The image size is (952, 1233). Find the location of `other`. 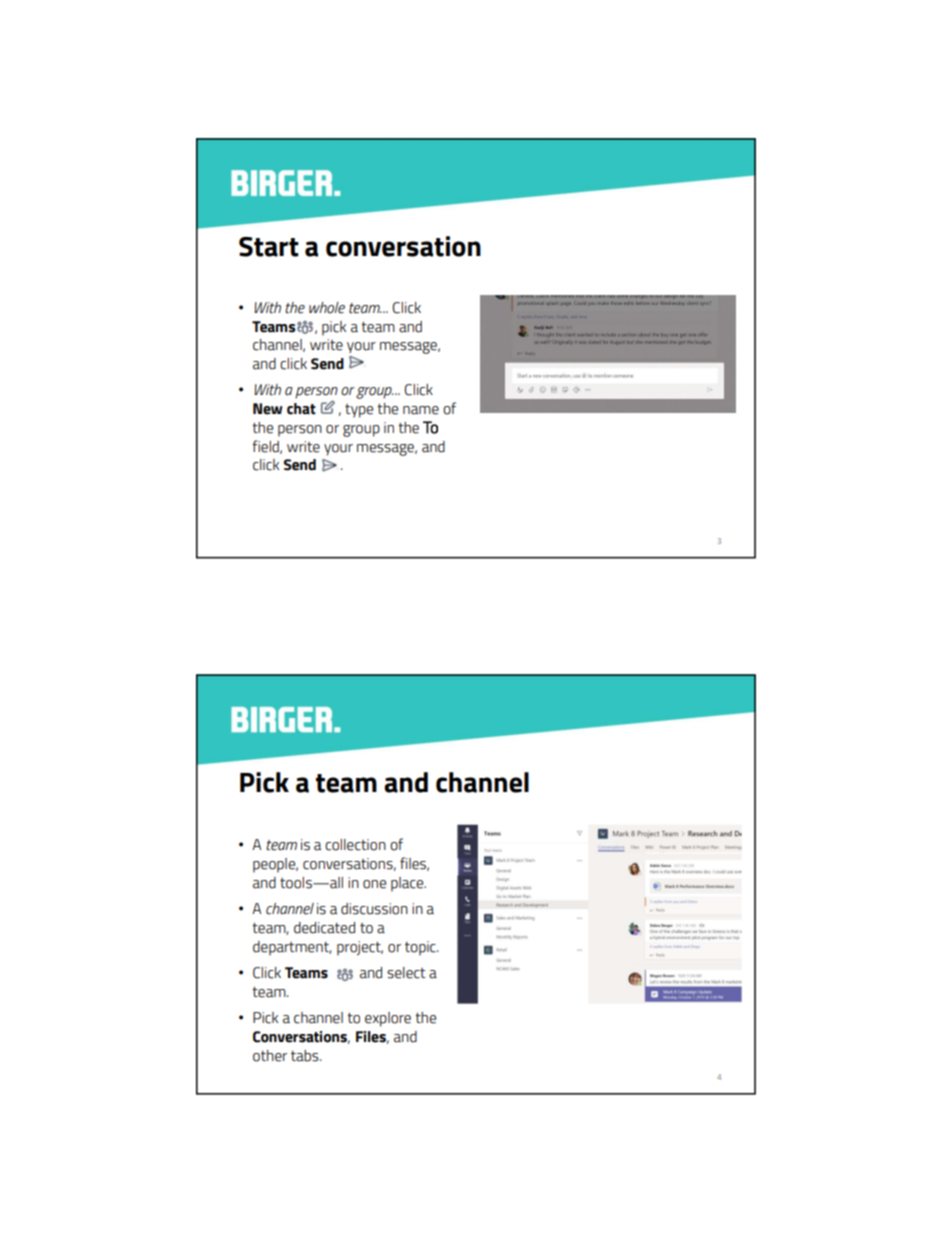

other is located at coordinates (270, 1056).
